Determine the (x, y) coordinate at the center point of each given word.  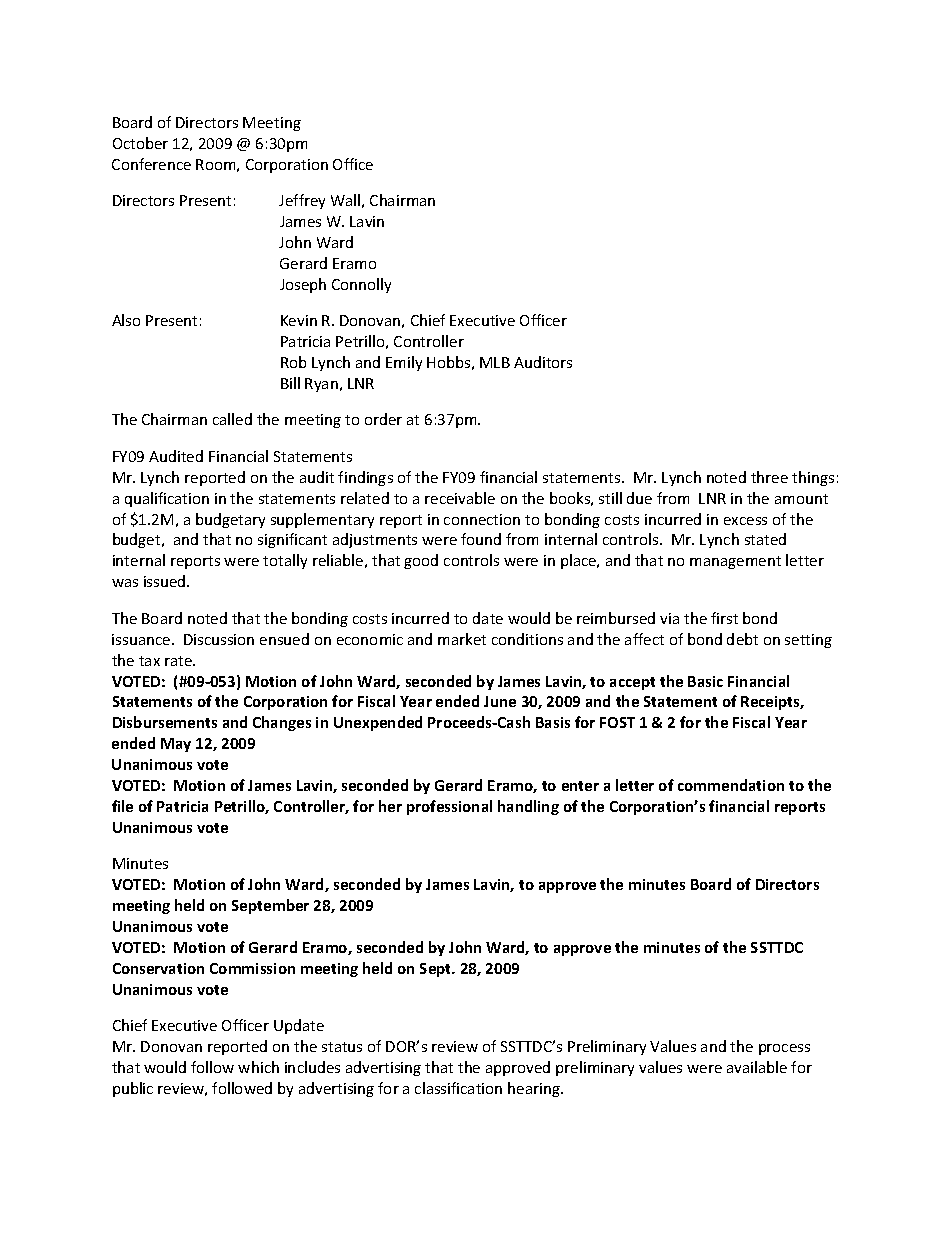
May (176, 745)
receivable (460, 498)
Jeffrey (302, 201)
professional (449, 807)
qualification (167, 499)
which (258, 1067)
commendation (731, 785)
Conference (151, 164)
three (769, 477)
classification (458, 1088)
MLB (495, 362)
